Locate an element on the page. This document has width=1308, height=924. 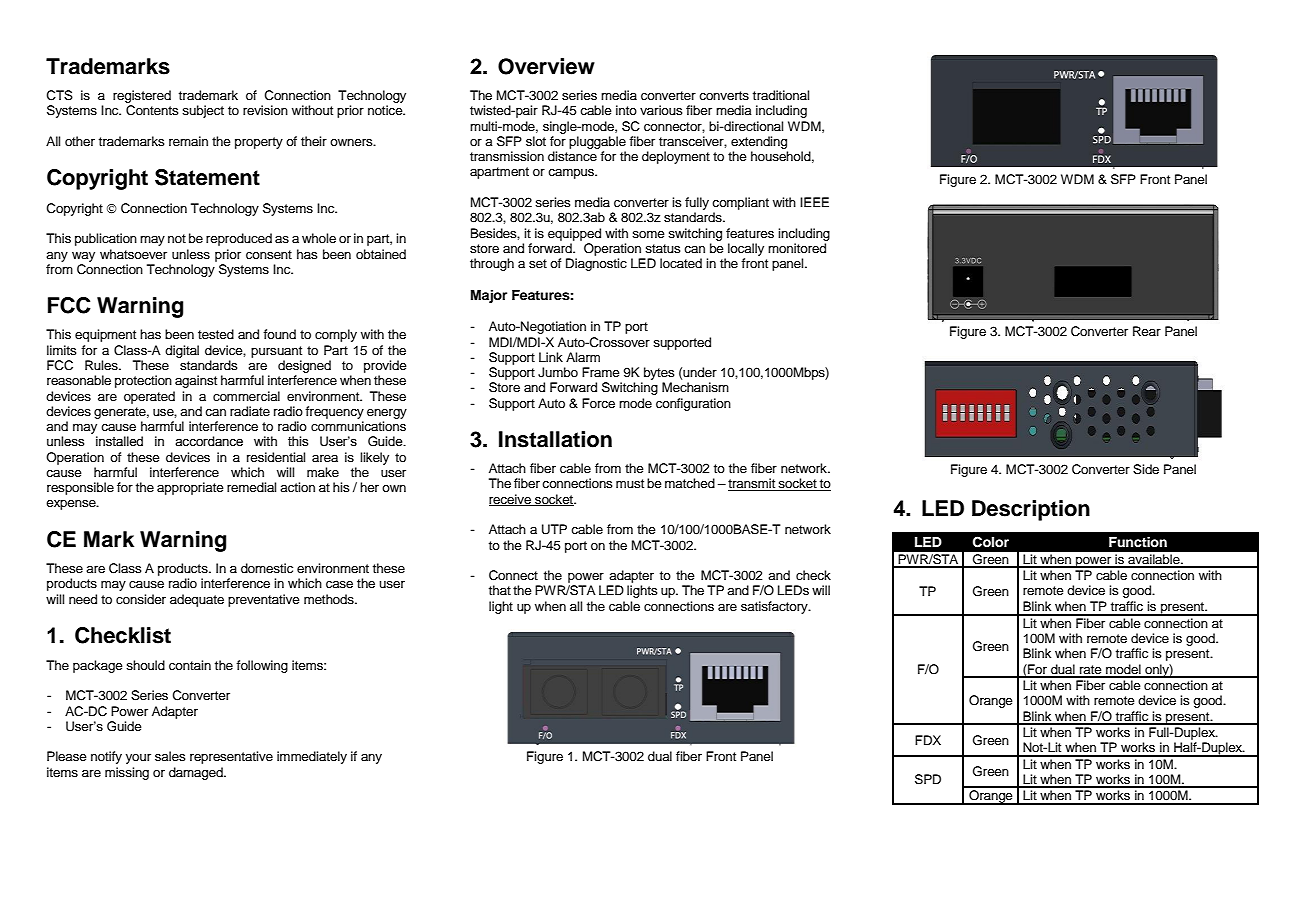
Description is located at coordinates (1031, 510).
